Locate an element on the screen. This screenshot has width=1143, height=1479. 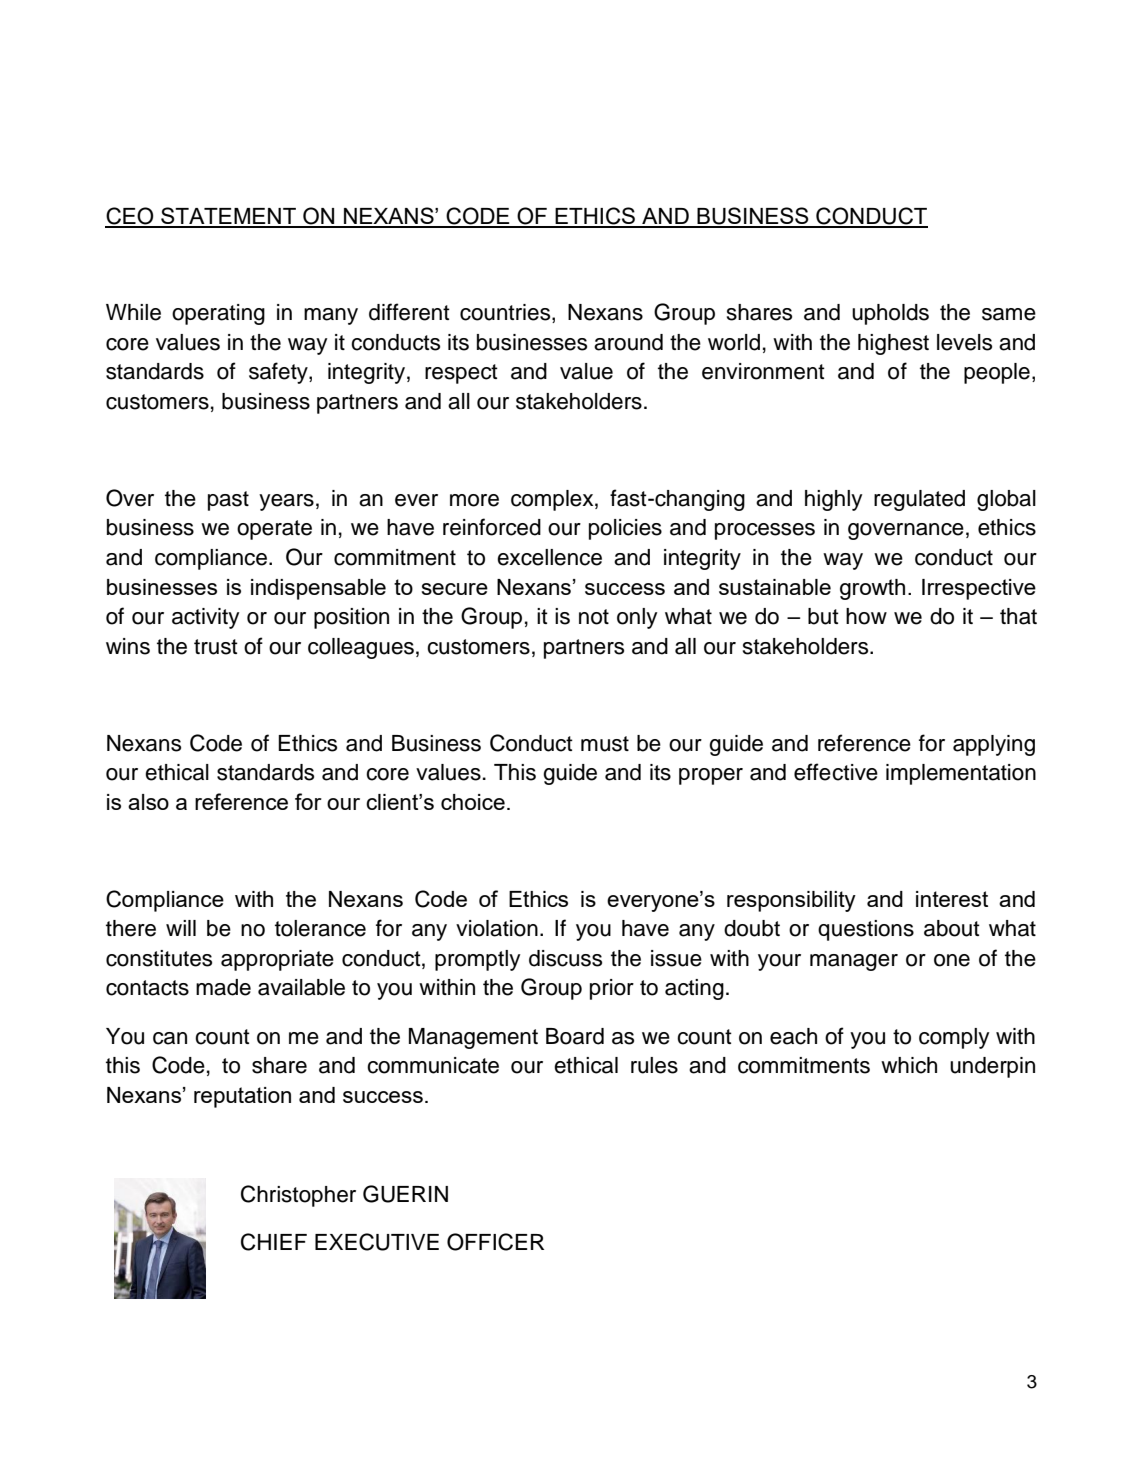
operating is located at coordinates (218, 314).
